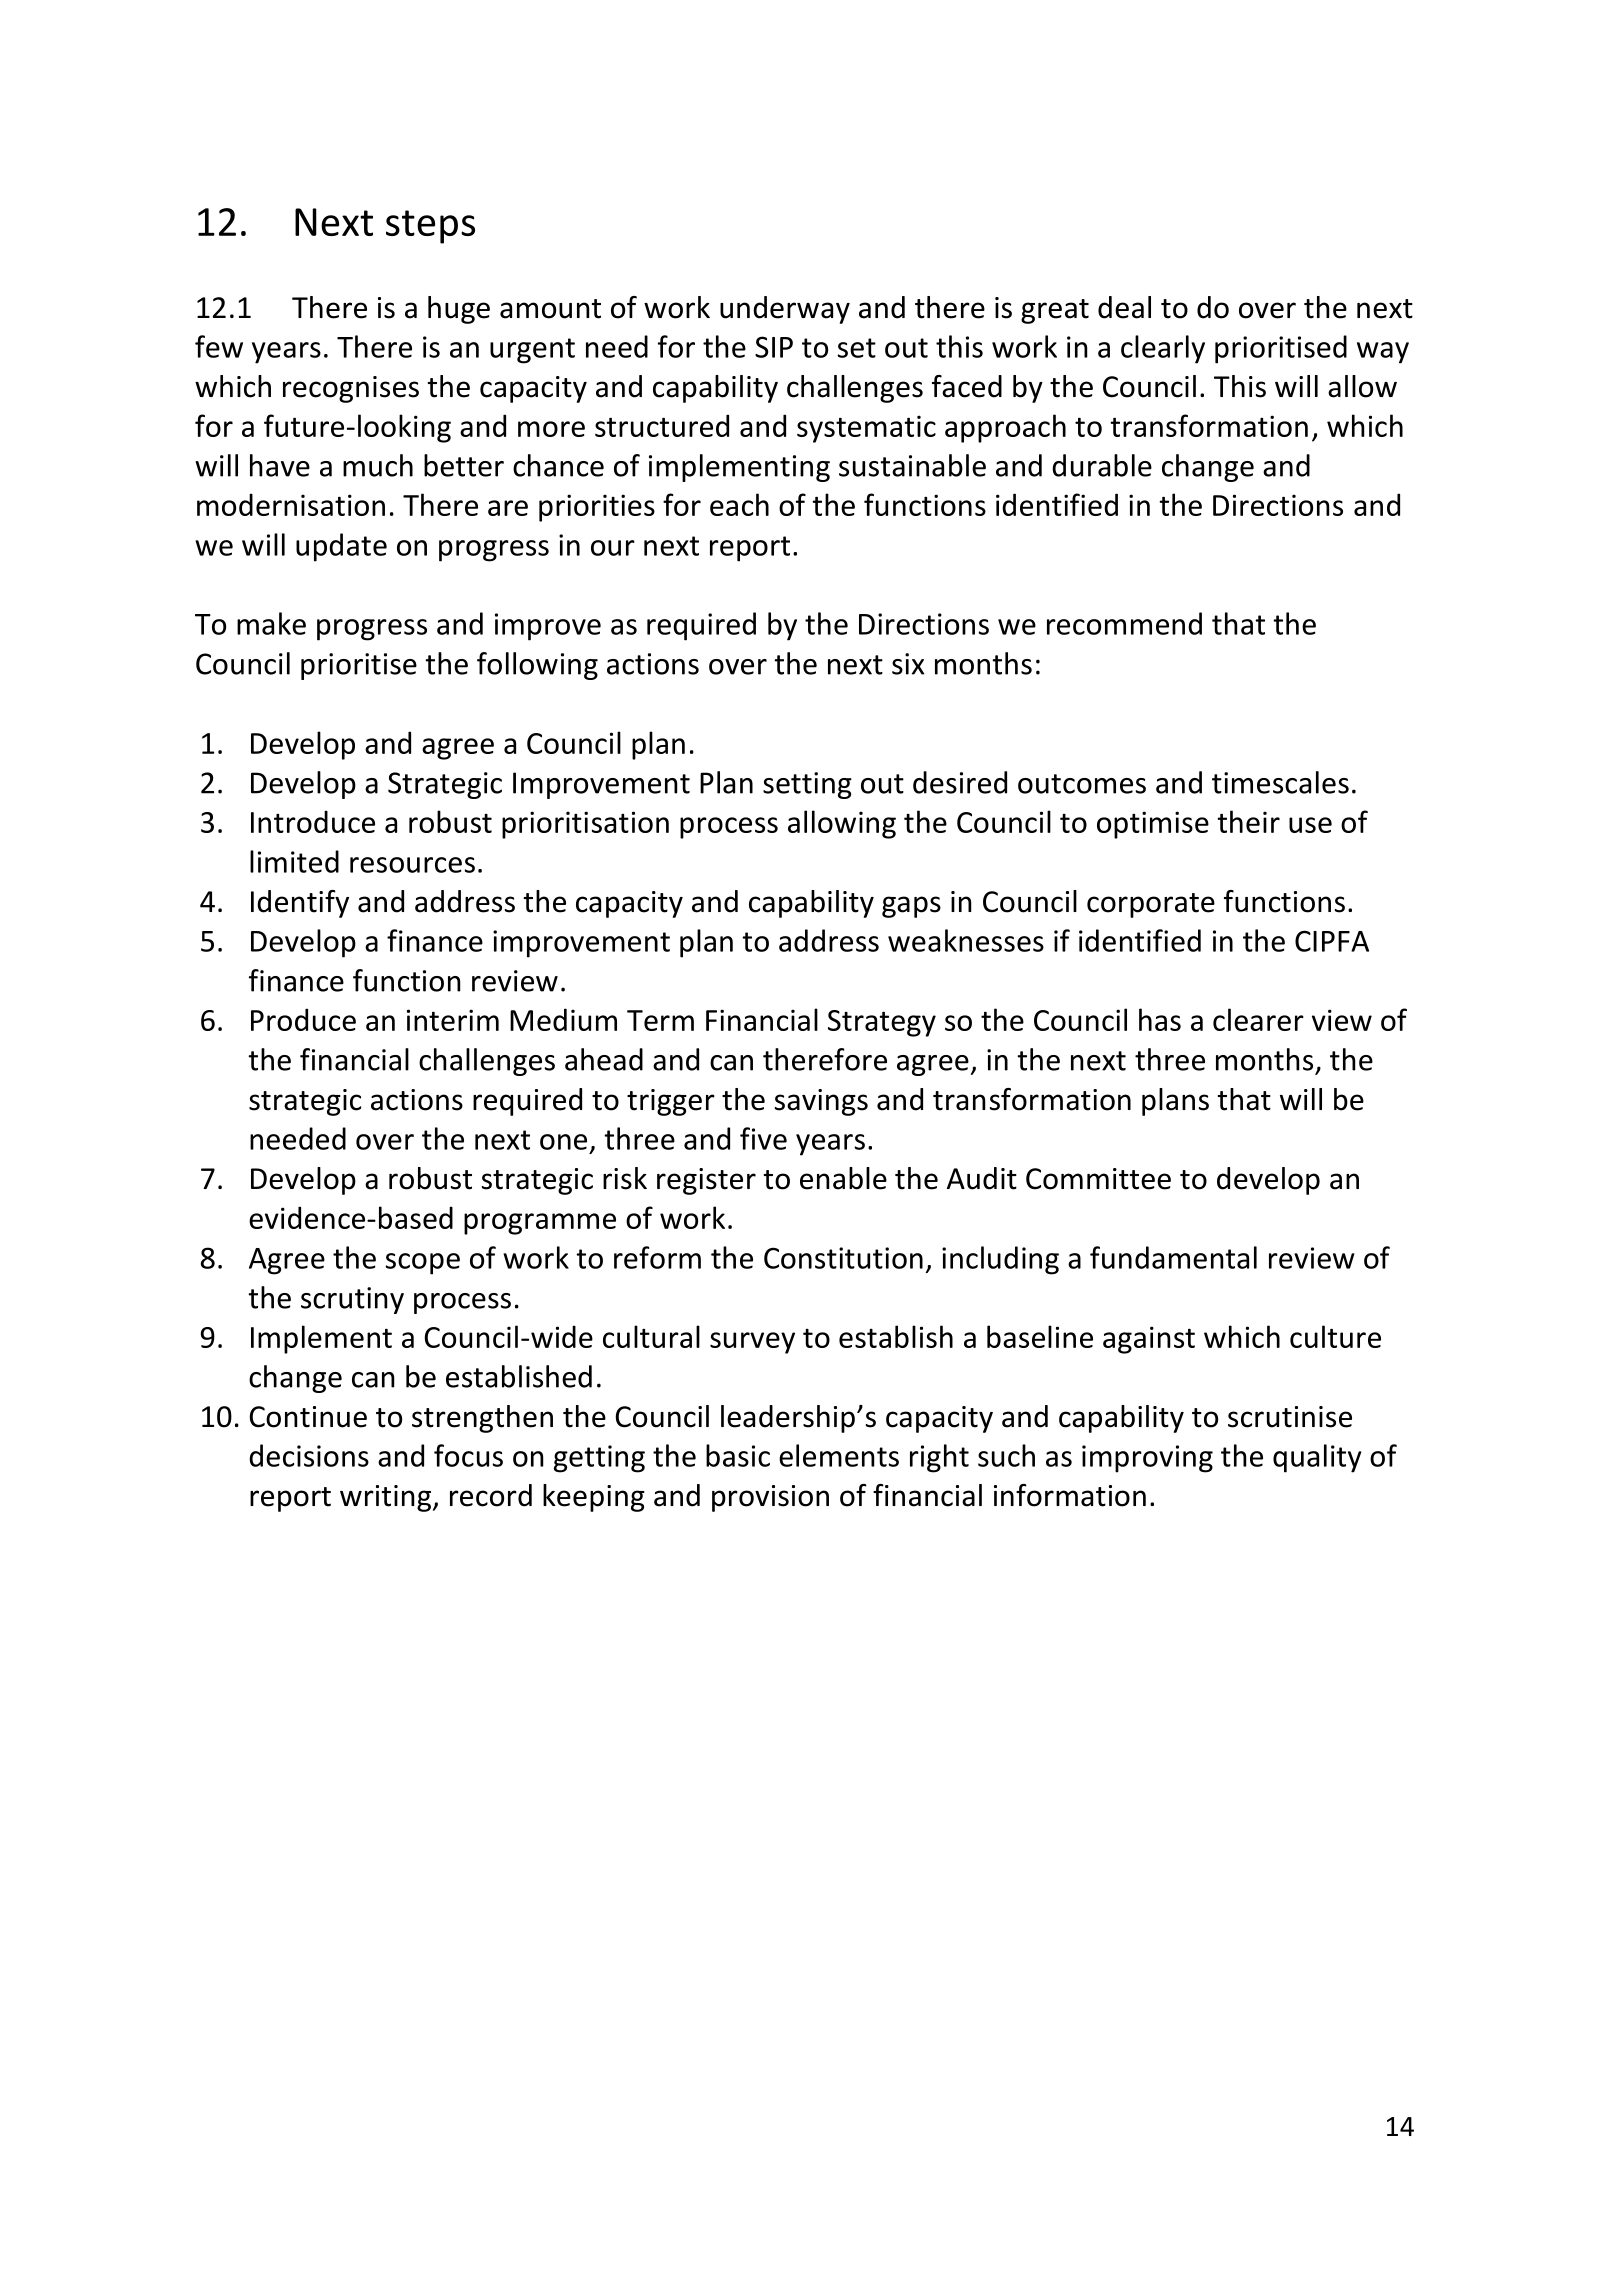  Describe the element at coordinates (738, 1455) in the screenshot. I see `basic` at that location.
